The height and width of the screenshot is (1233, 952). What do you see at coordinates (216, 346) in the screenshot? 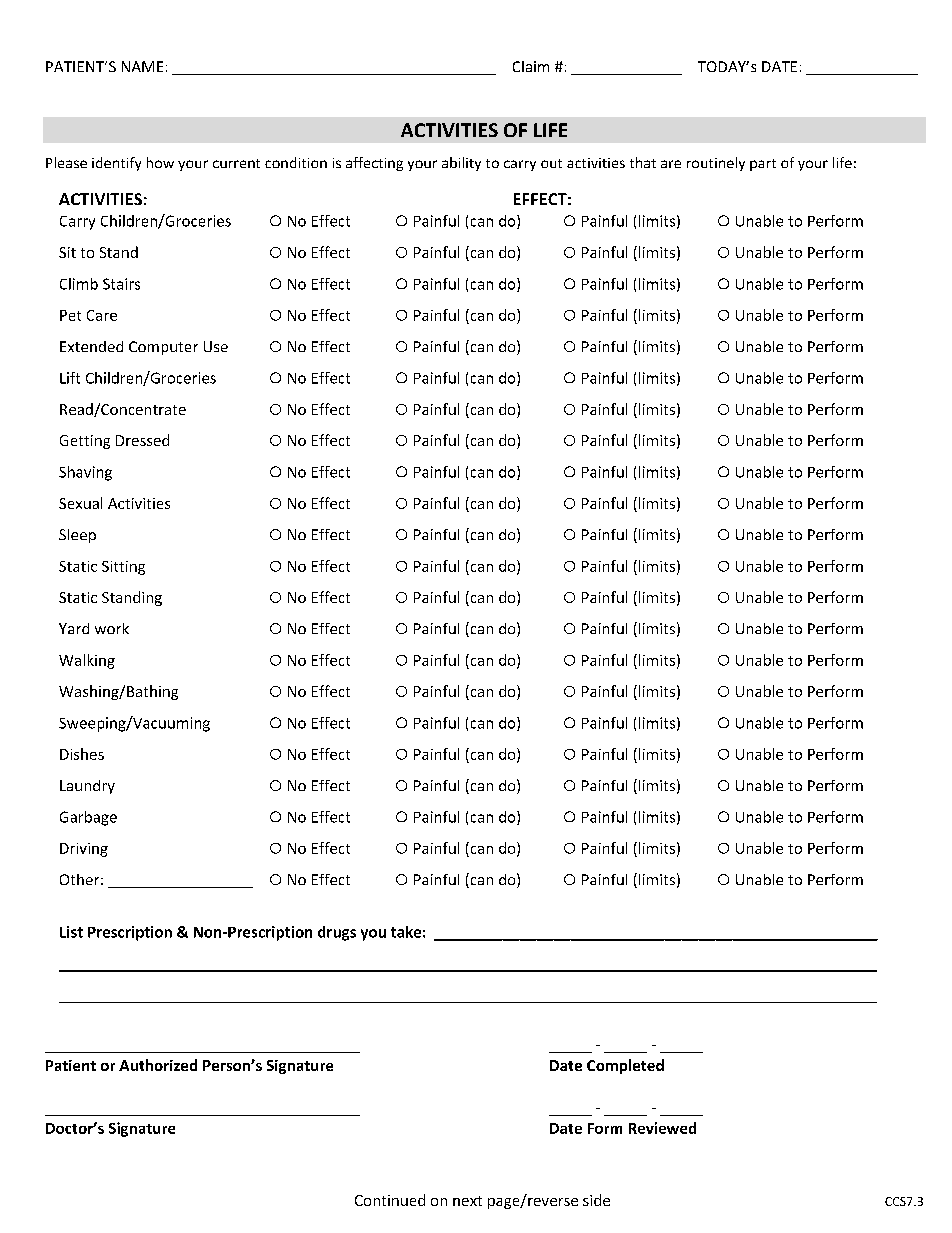
I see `Use` at bounding box center [216, 346].
